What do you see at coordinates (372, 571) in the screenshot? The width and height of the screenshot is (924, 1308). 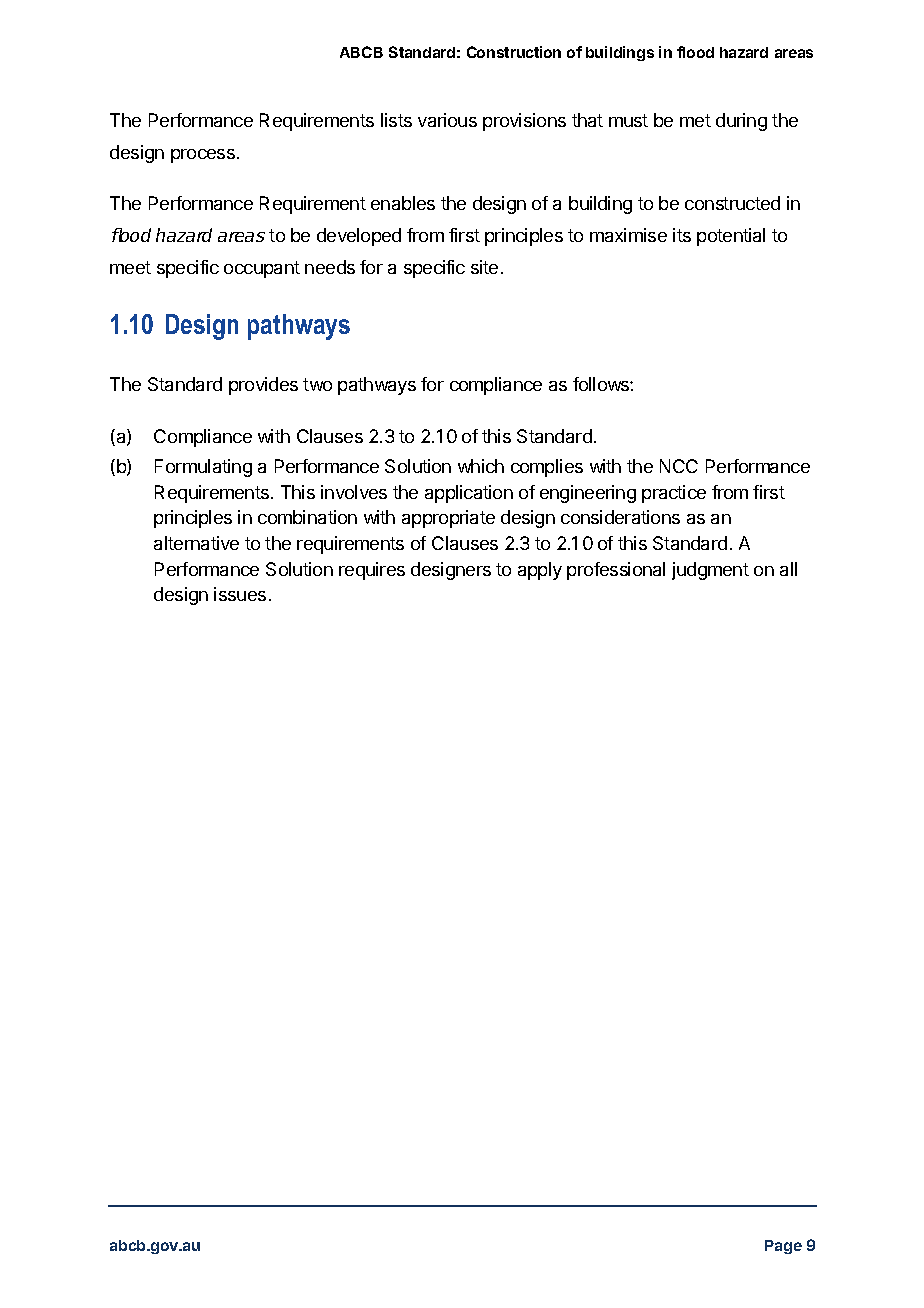 I see `requires` at bounding box center [372, 571].
